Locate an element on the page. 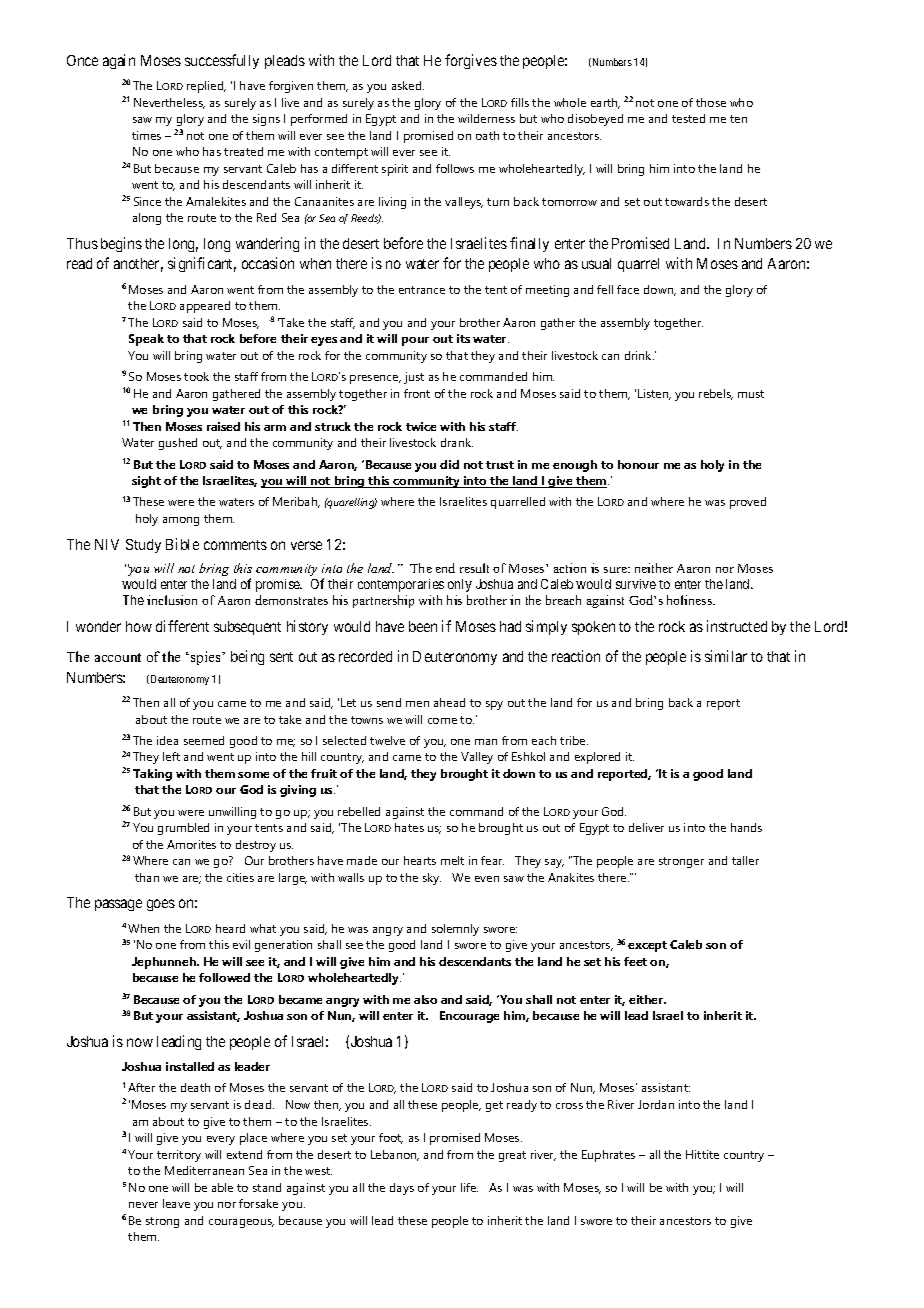 This document has width=924, height=1308. tested is located at coordinates (688, 118).
